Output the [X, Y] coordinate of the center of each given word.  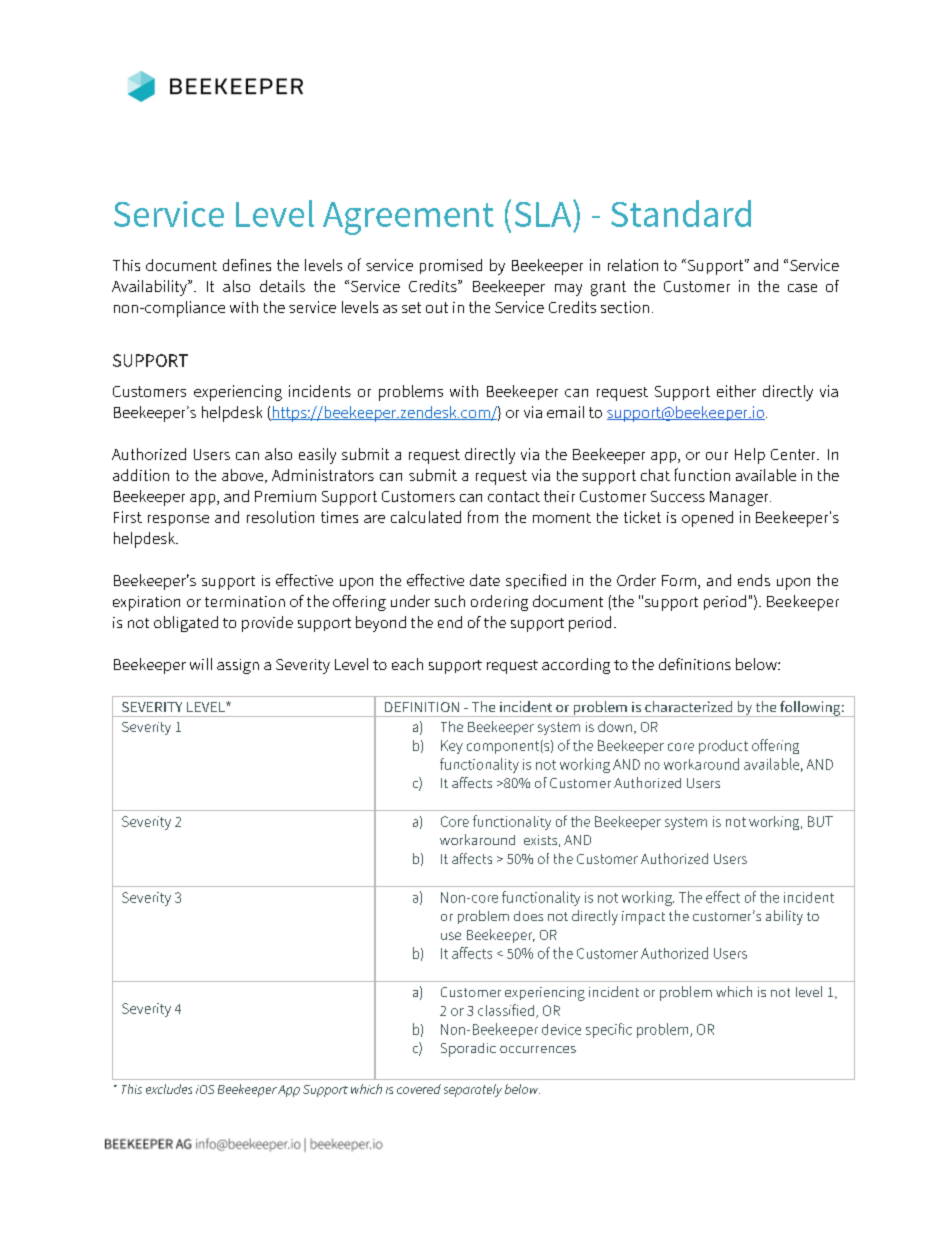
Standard [681, 213]
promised [451, 266]
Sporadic [468, 1050]
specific [609, 1030]
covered [419, 1089]
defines [247, 265]
